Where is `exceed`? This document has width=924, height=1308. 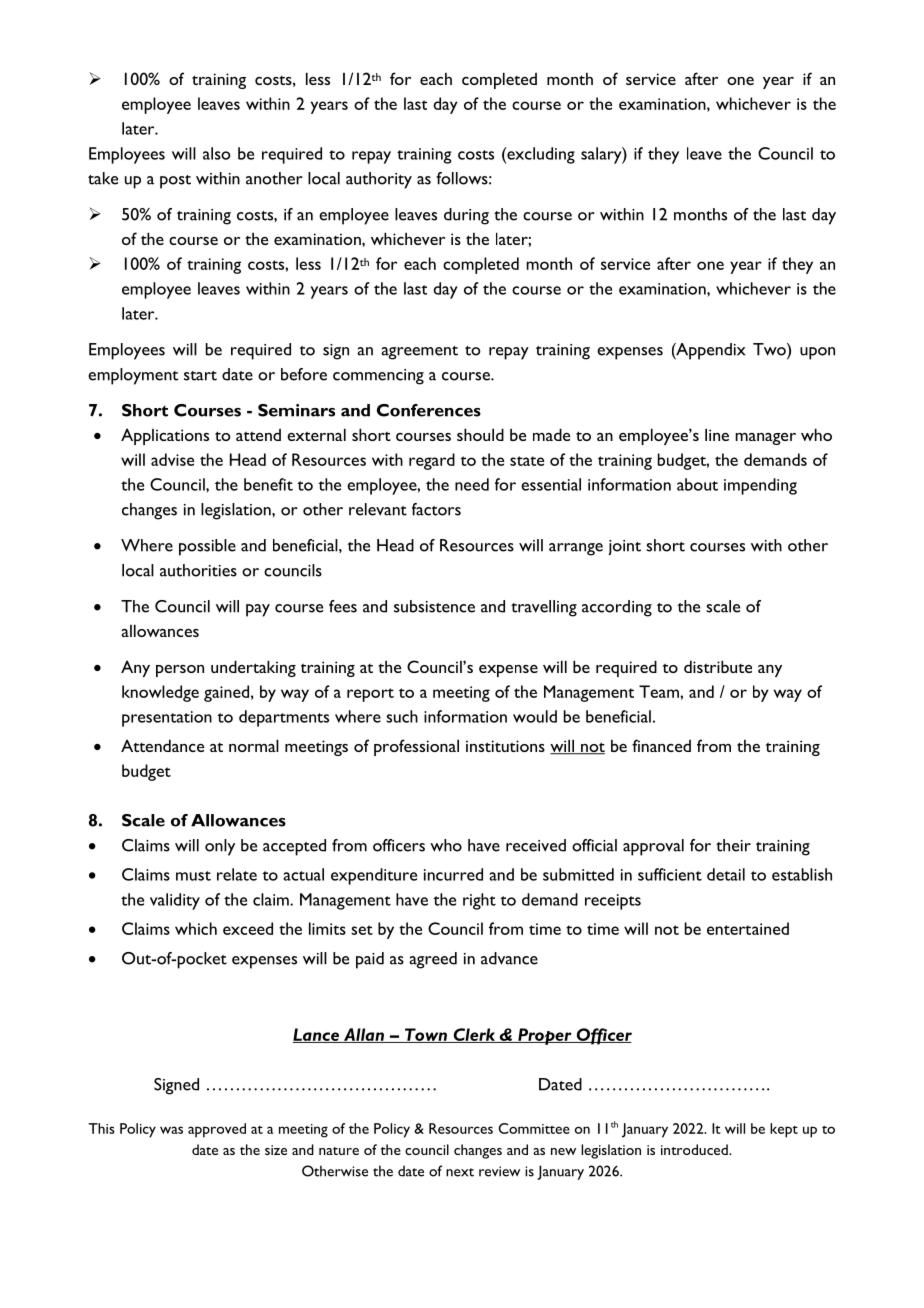 exceed is located at coordinates (248, 928).
